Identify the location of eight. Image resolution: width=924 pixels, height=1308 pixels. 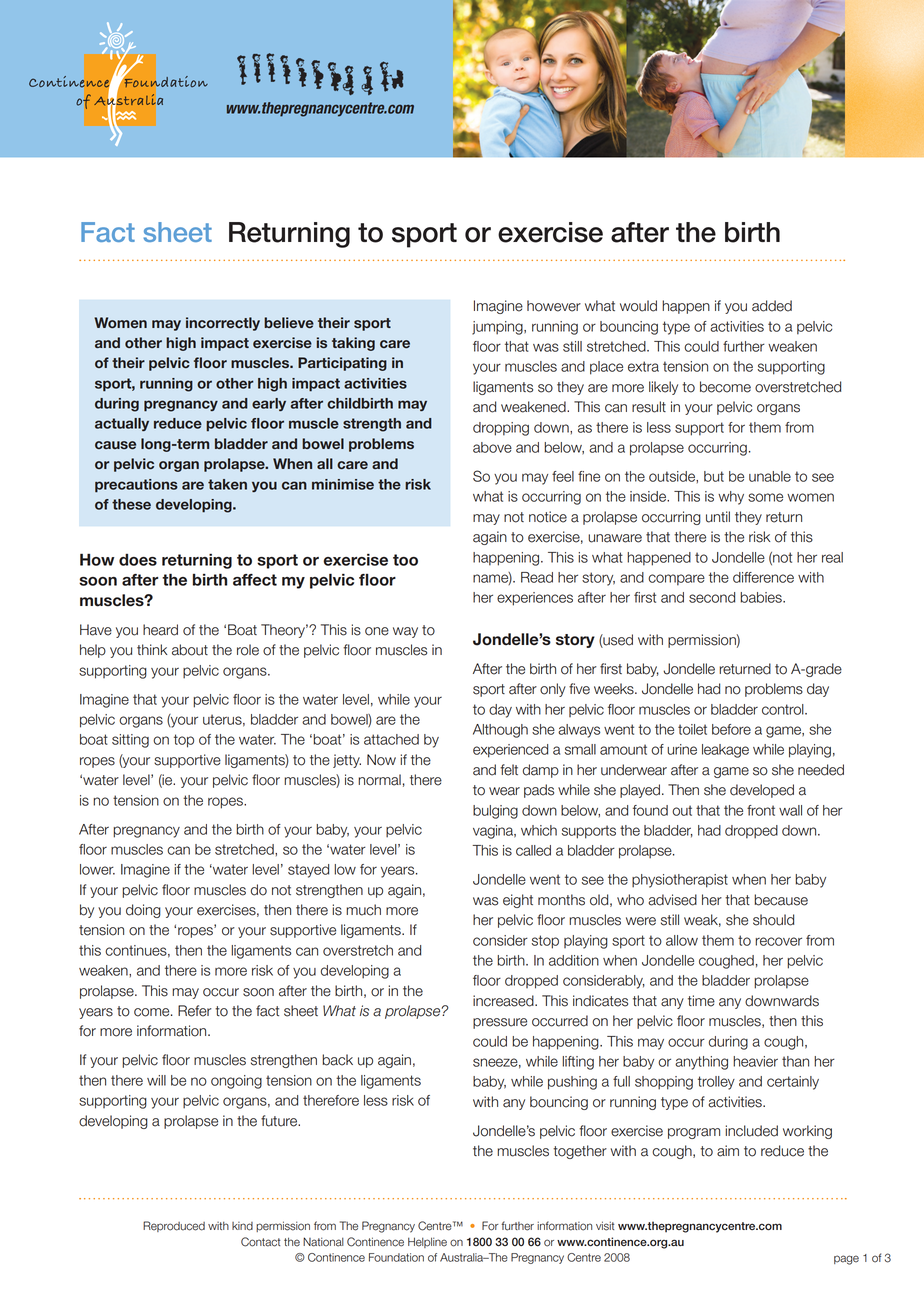
(518, 901).
